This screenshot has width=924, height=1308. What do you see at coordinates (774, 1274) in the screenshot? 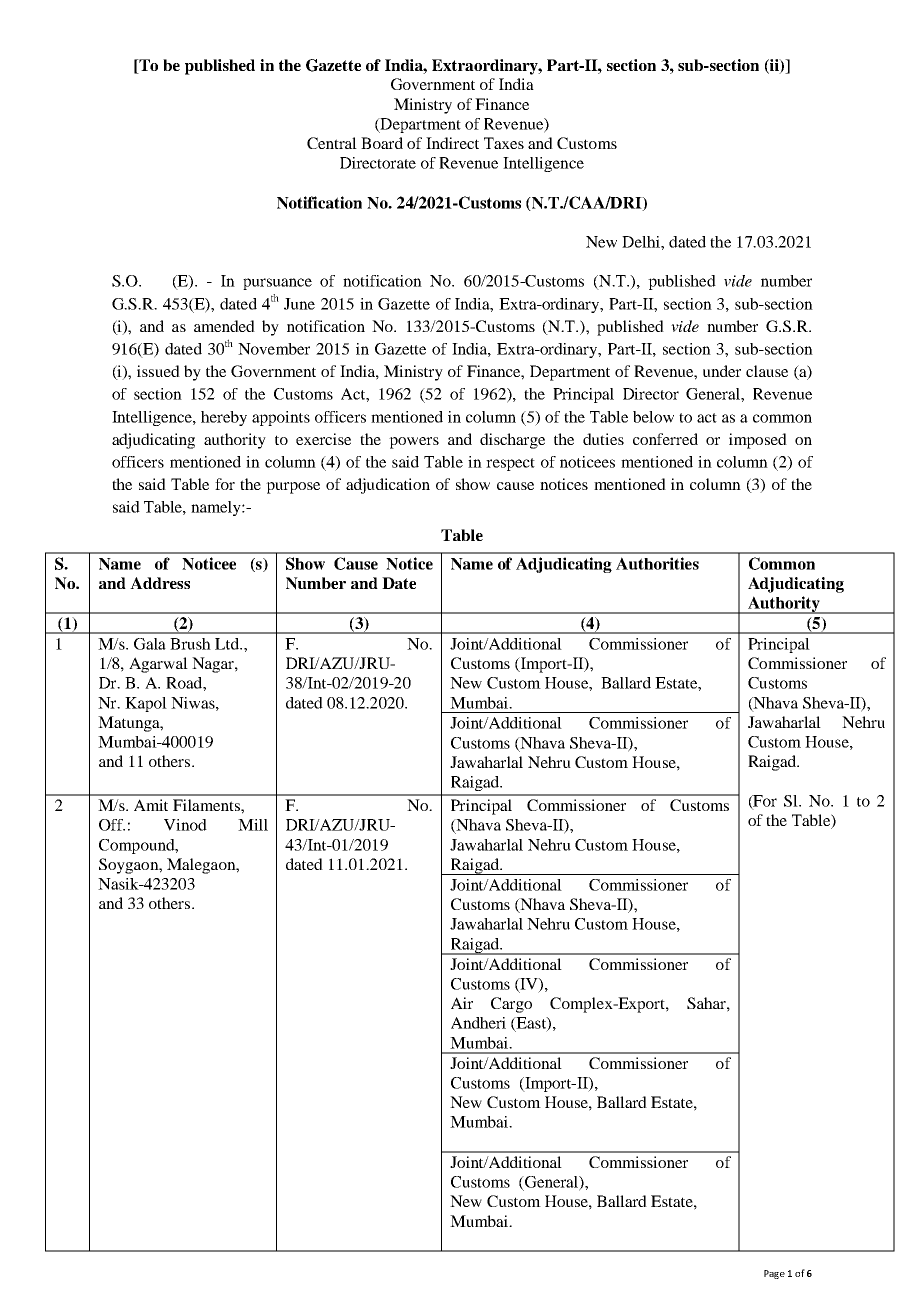
I see `Page` at bounding box center [774, 1274].
